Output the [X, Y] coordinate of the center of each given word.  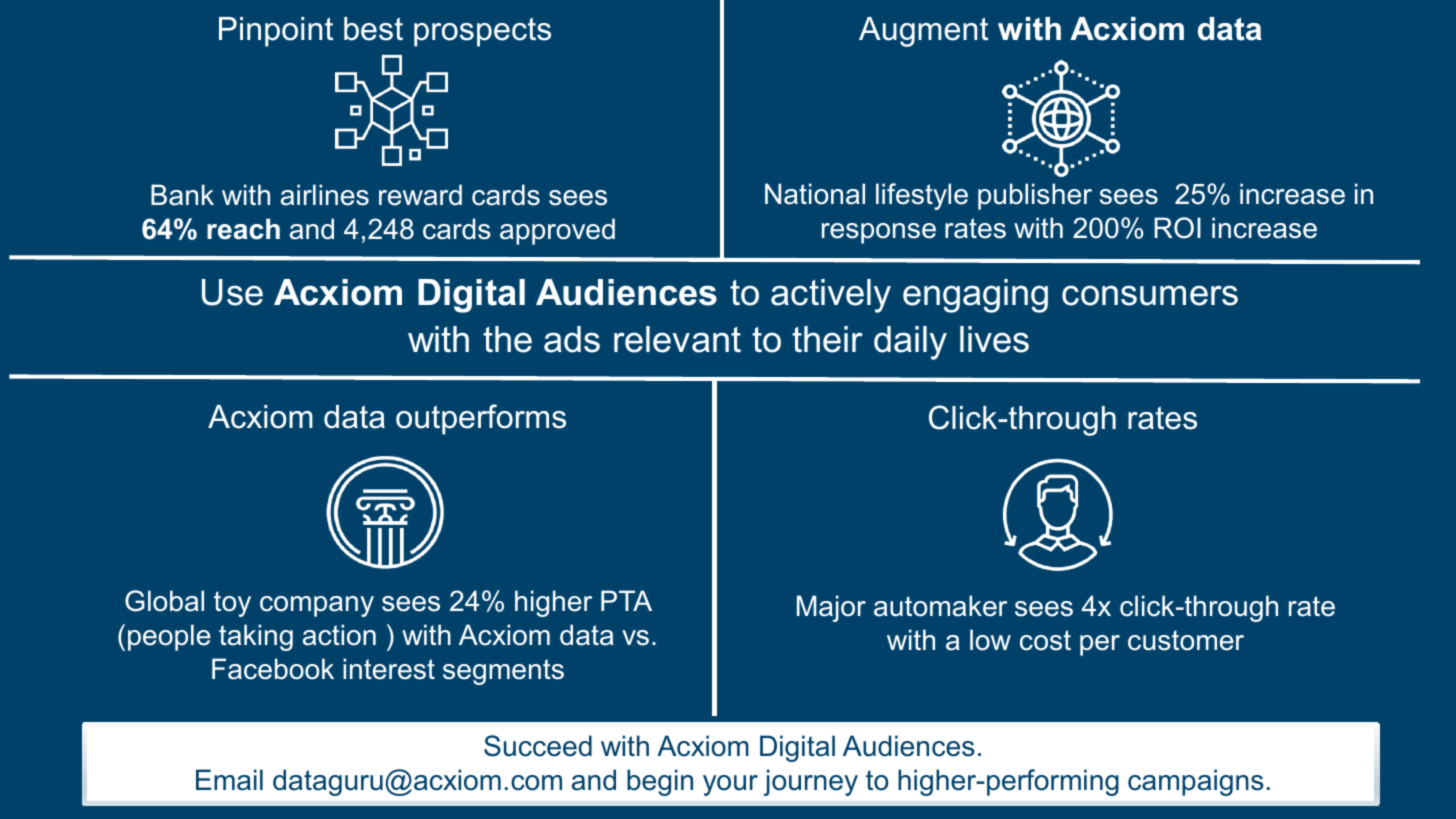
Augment [923, 32]
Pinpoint [276, 32]
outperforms [481, 419]
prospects [482, 32]
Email [229, 780]
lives [994, 339]
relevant [677, 339]
